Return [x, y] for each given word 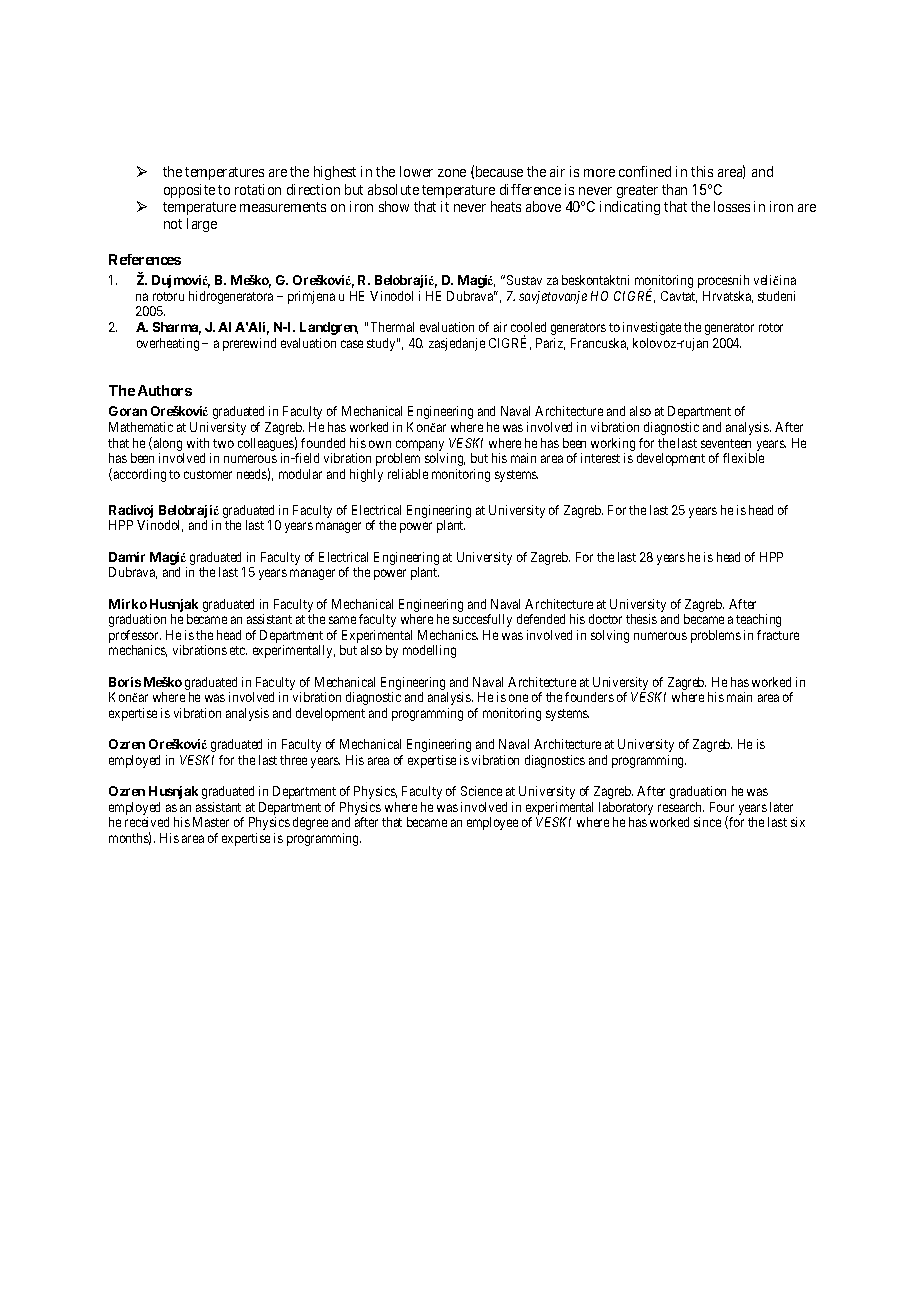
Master [211, 822]
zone [452, 173]
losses [732, 206]
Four [722, 807]
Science [481, 791]
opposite [189, 191]
